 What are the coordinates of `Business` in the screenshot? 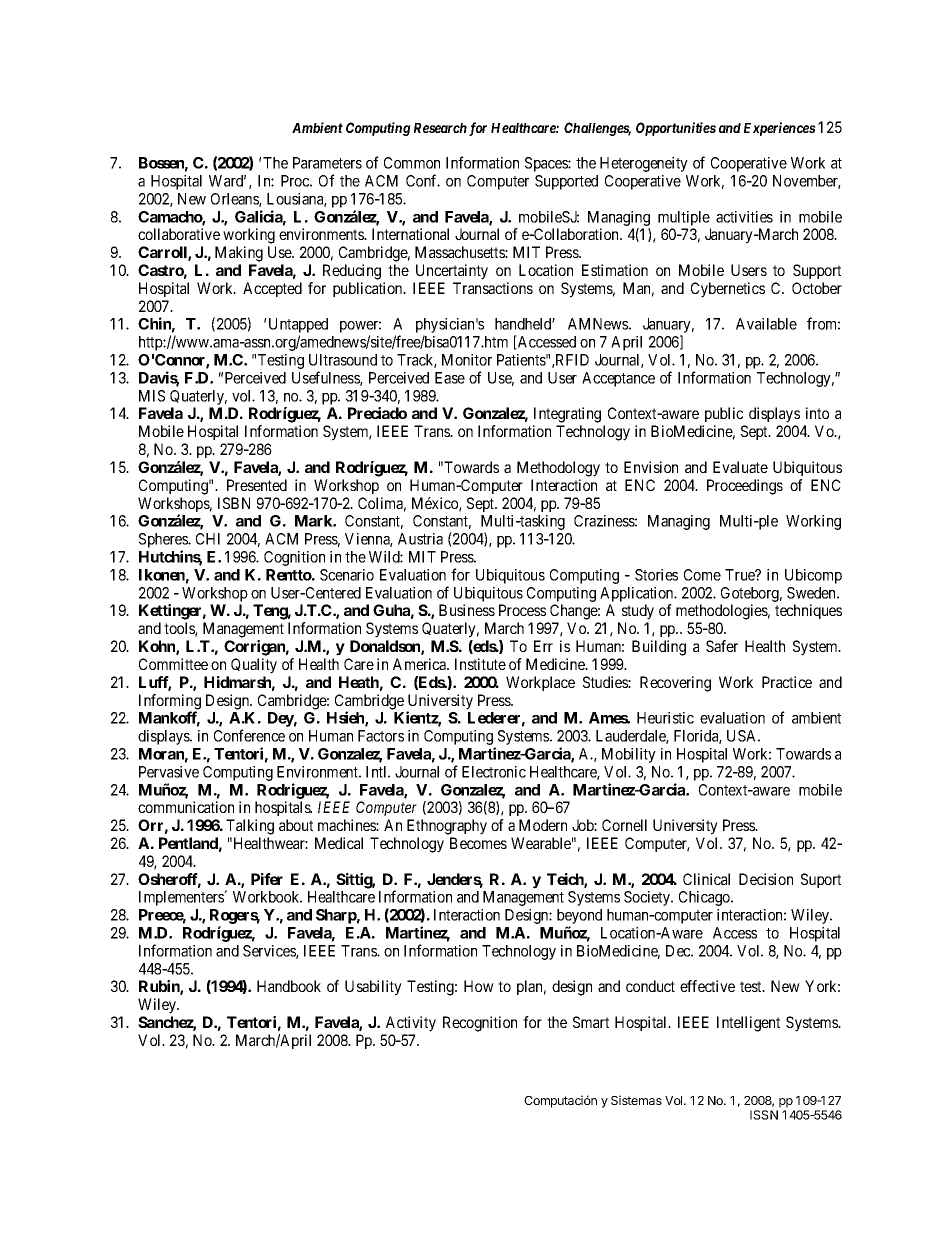 It's located at (467, 610).
